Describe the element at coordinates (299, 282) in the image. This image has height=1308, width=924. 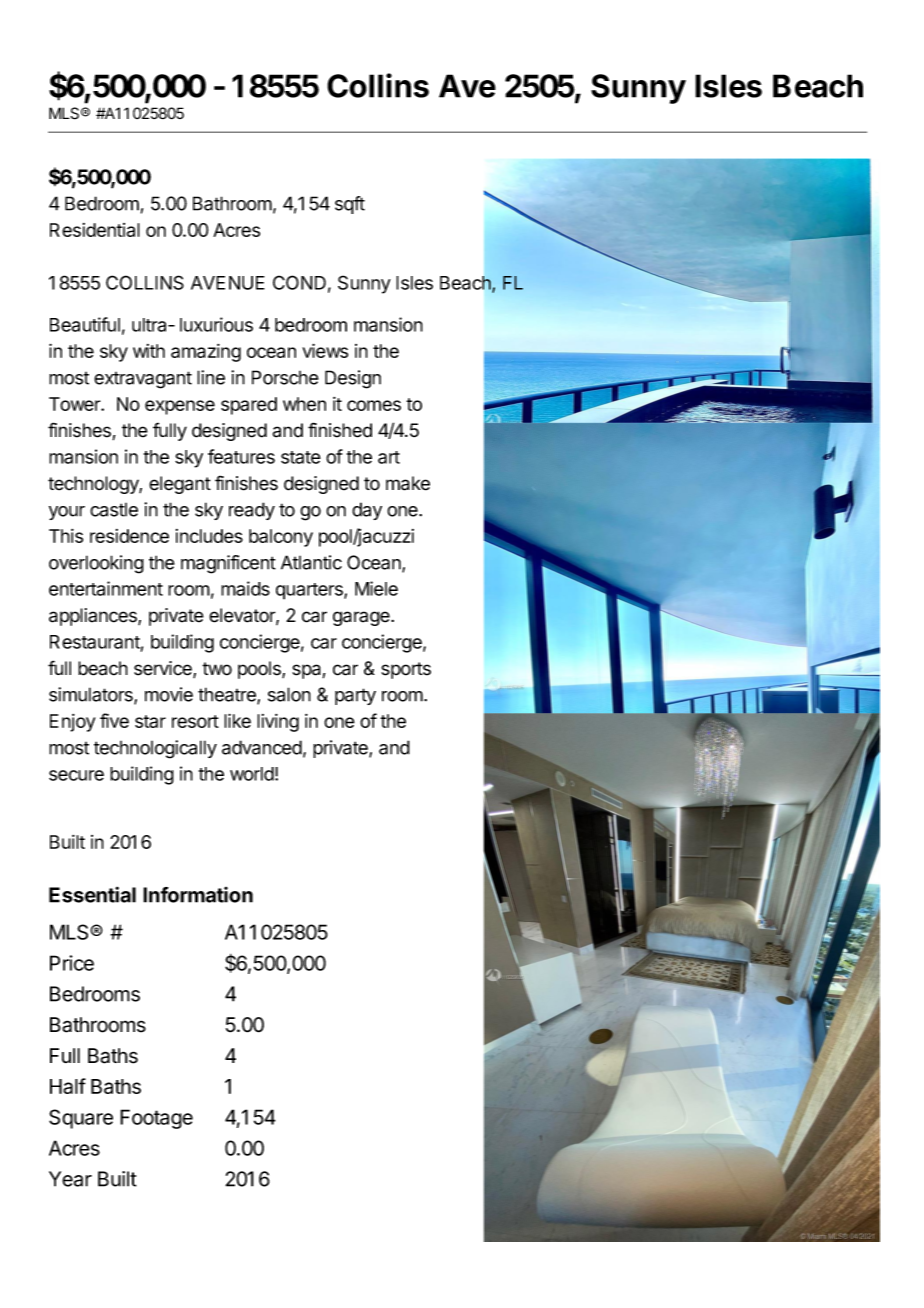
I see `COND` at that location.
